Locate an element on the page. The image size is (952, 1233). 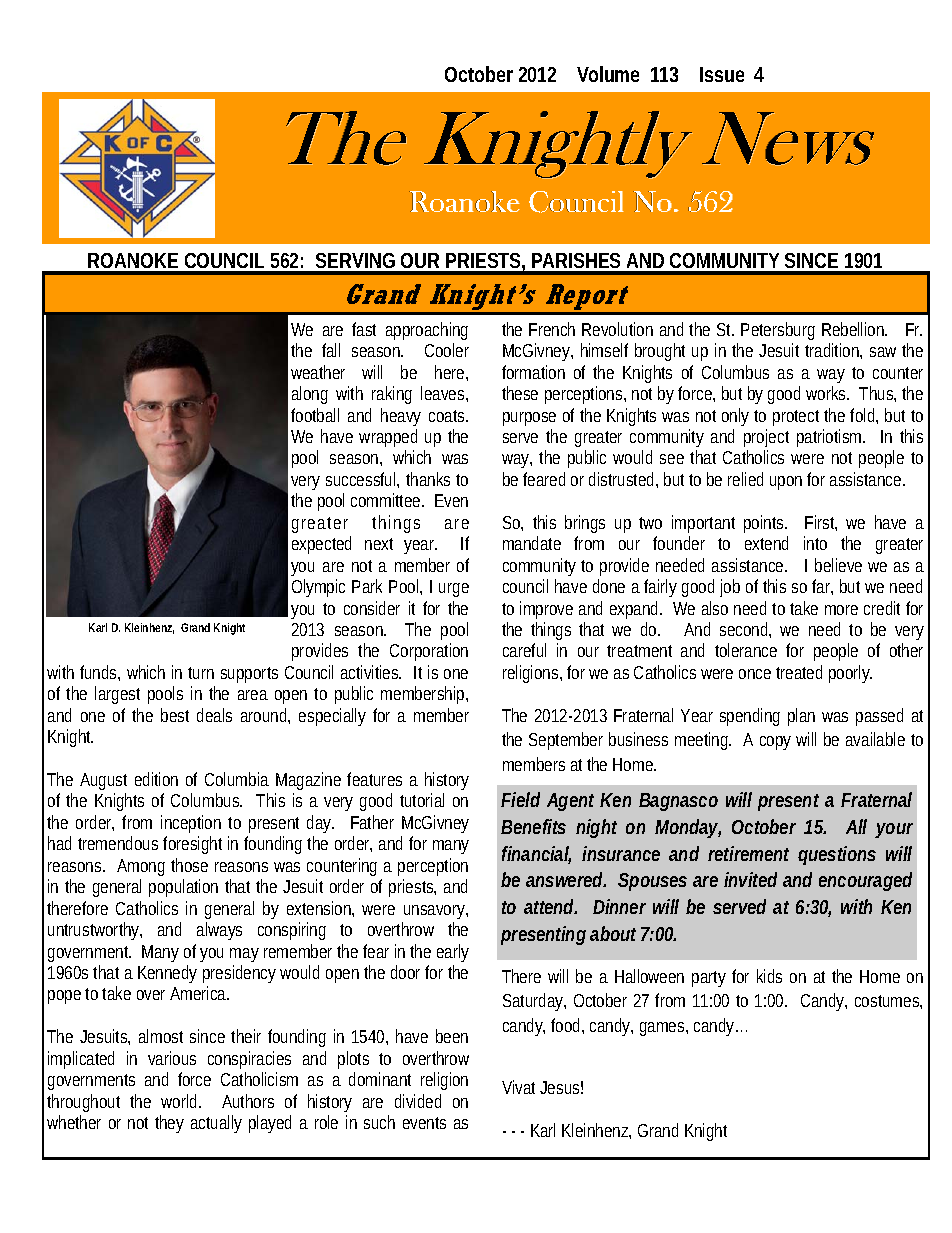
fall is located at coordinates (331, 350).
